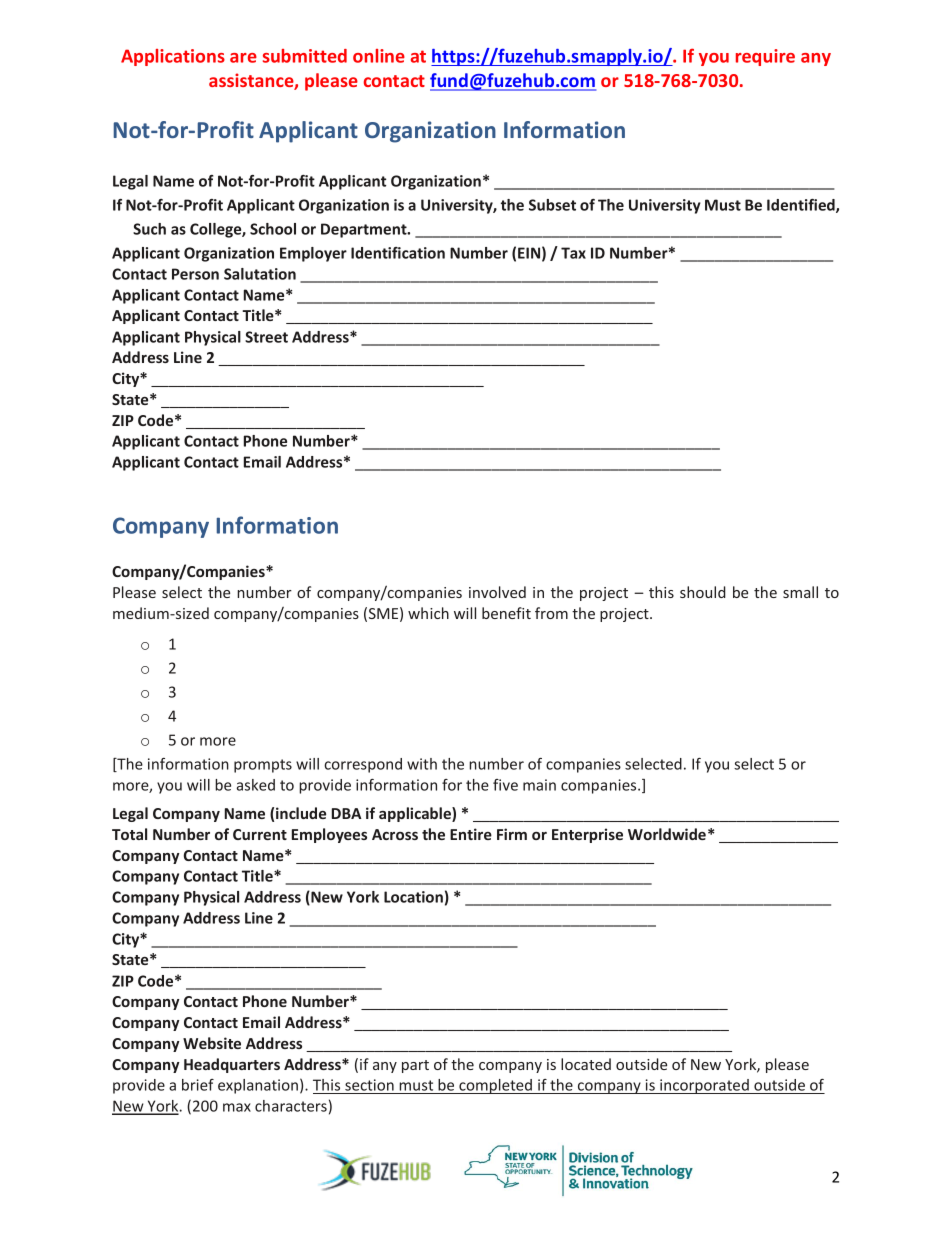  I want to click on should, so click(703, 592).
